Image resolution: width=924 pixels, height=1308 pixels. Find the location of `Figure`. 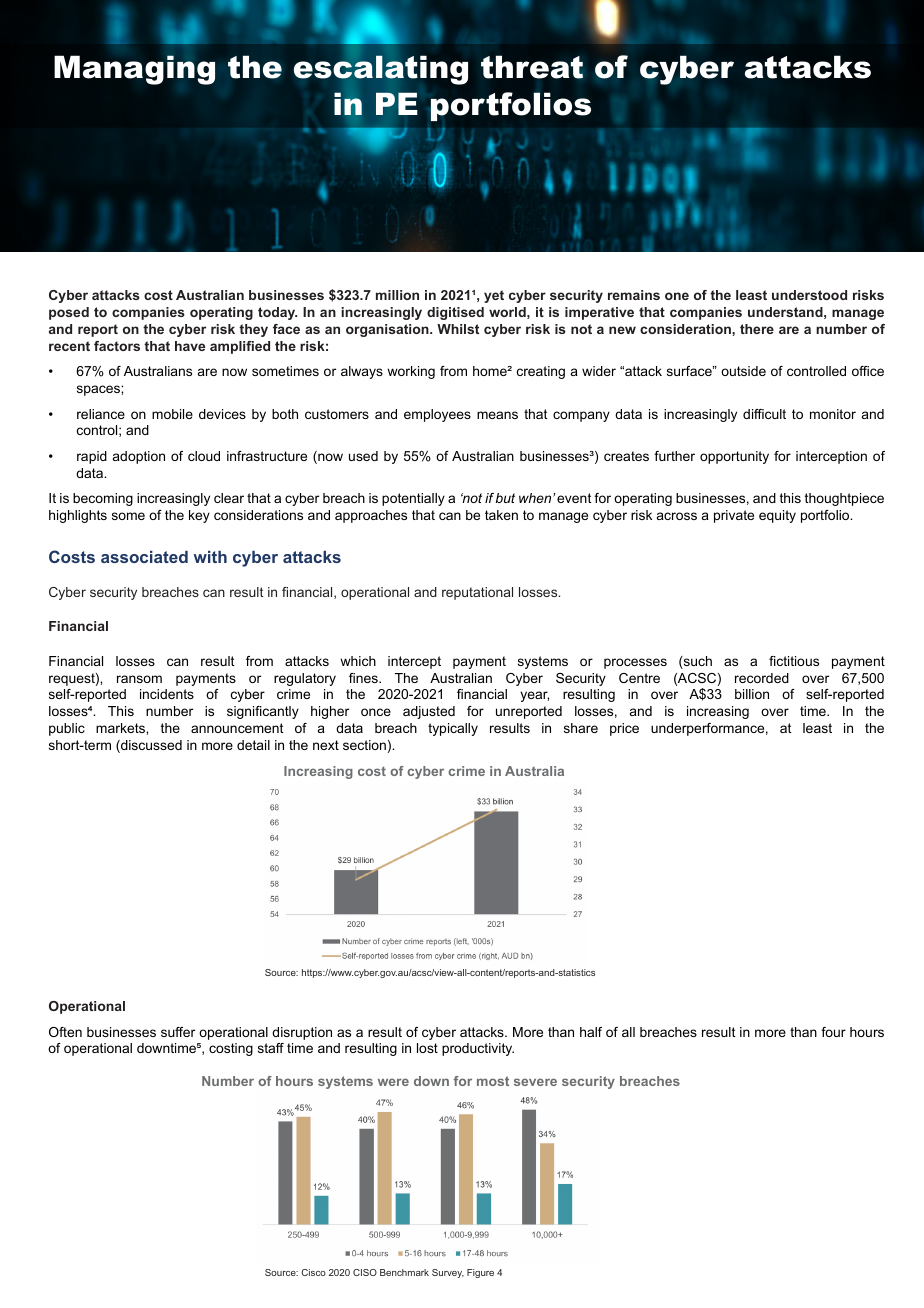

Figure is located at coordinates (480, 1273).
